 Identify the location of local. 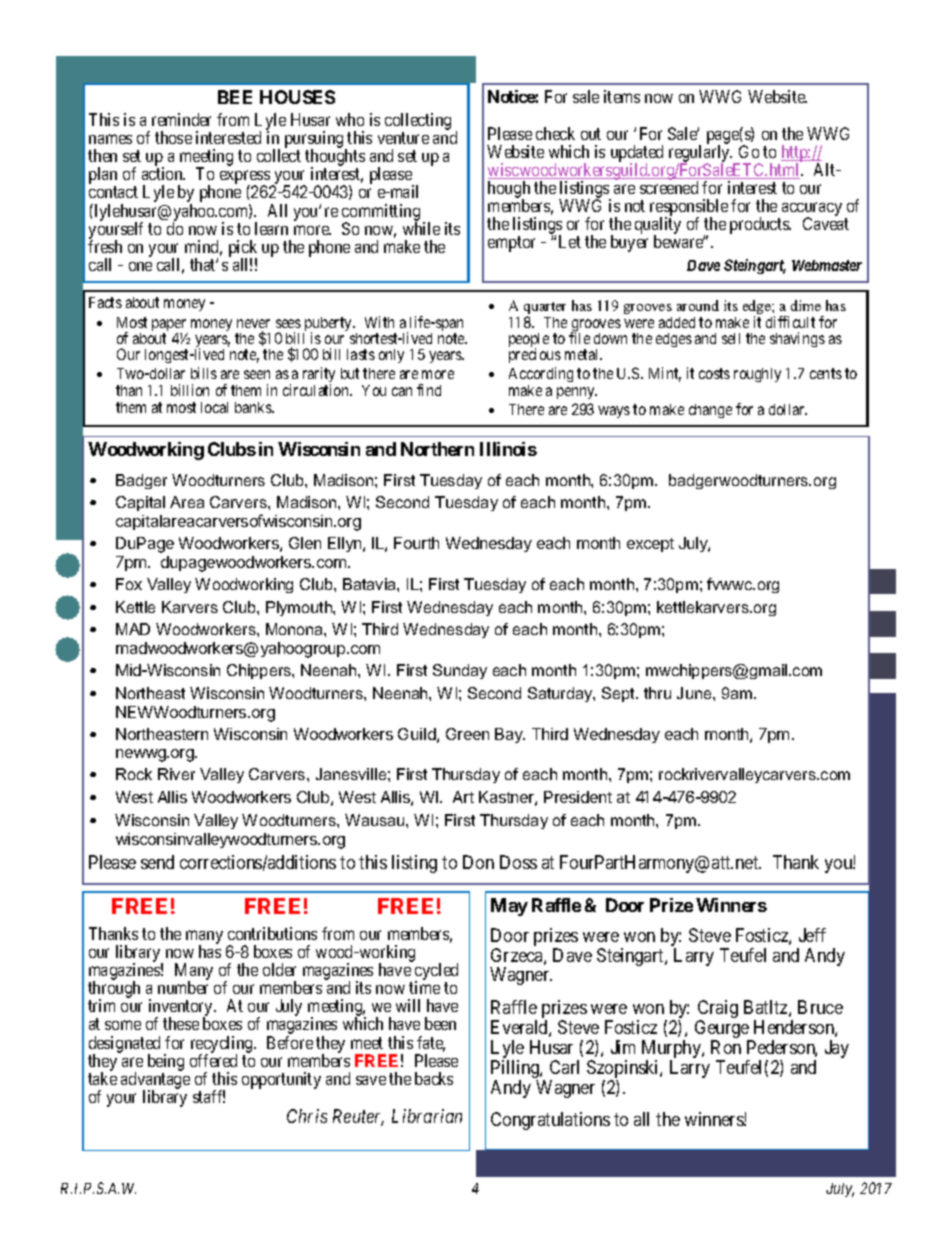
(214, 407).
